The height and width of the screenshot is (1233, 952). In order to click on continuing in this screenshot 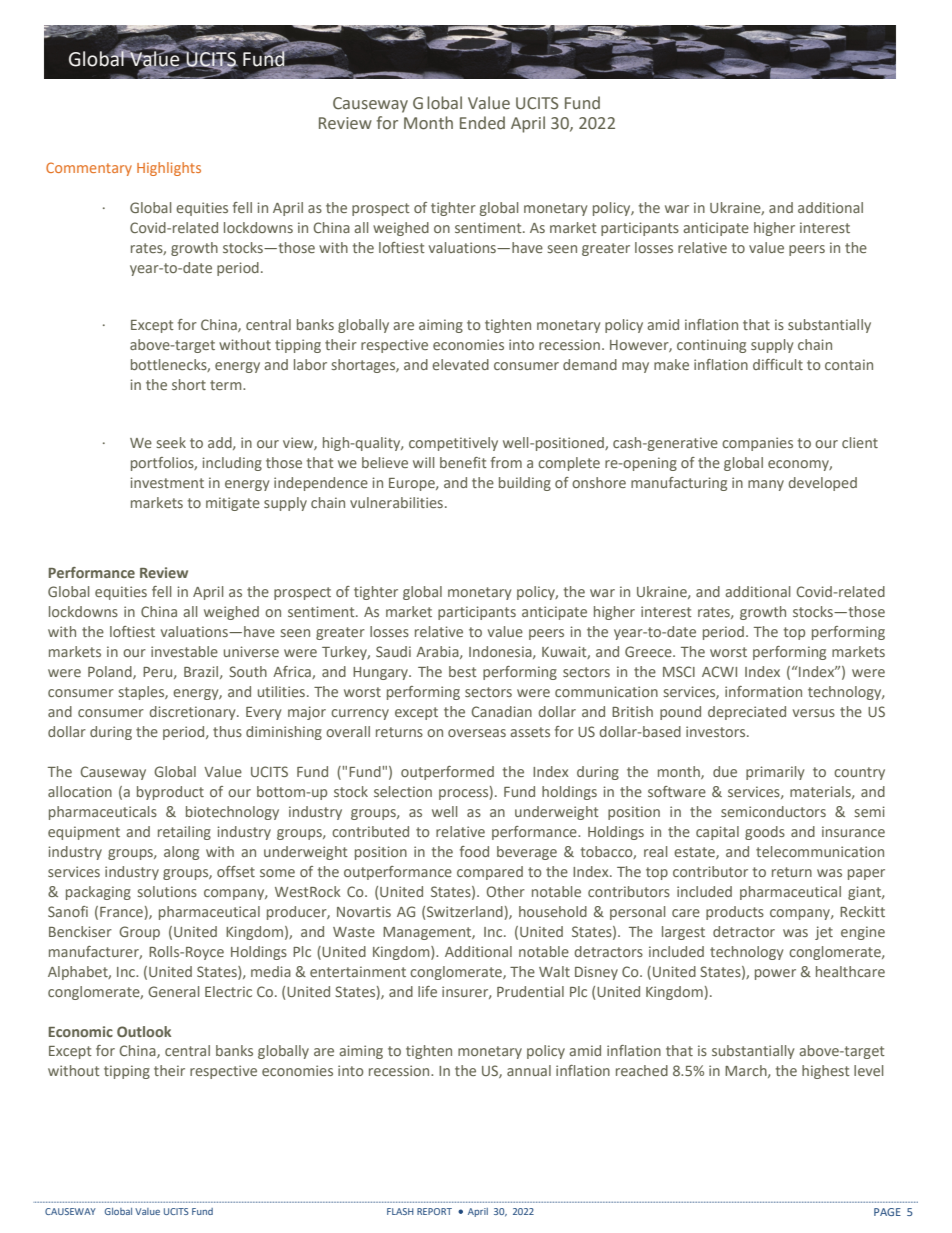, I will do `click(711, 346)`.
